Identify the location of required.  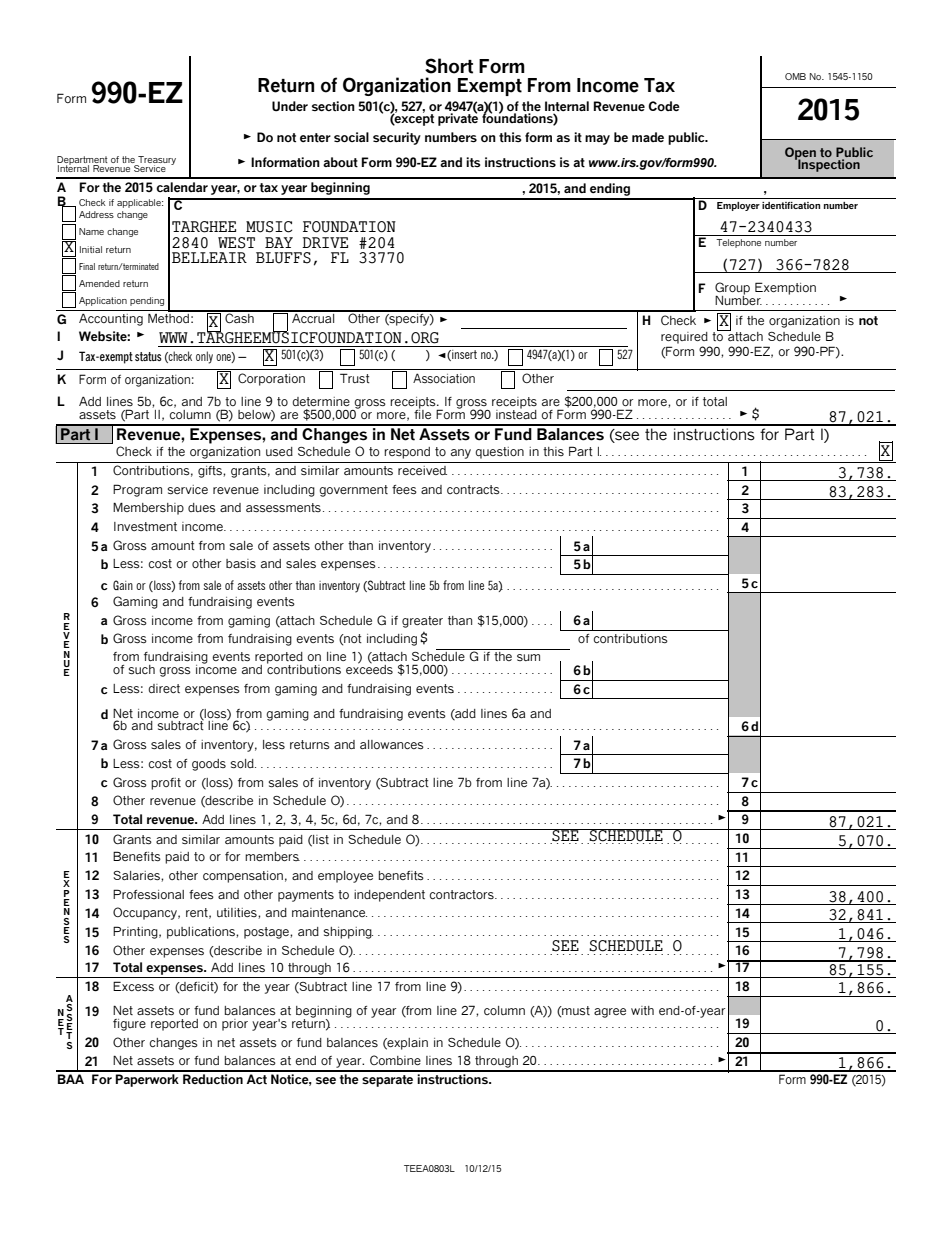
(684, 338).
